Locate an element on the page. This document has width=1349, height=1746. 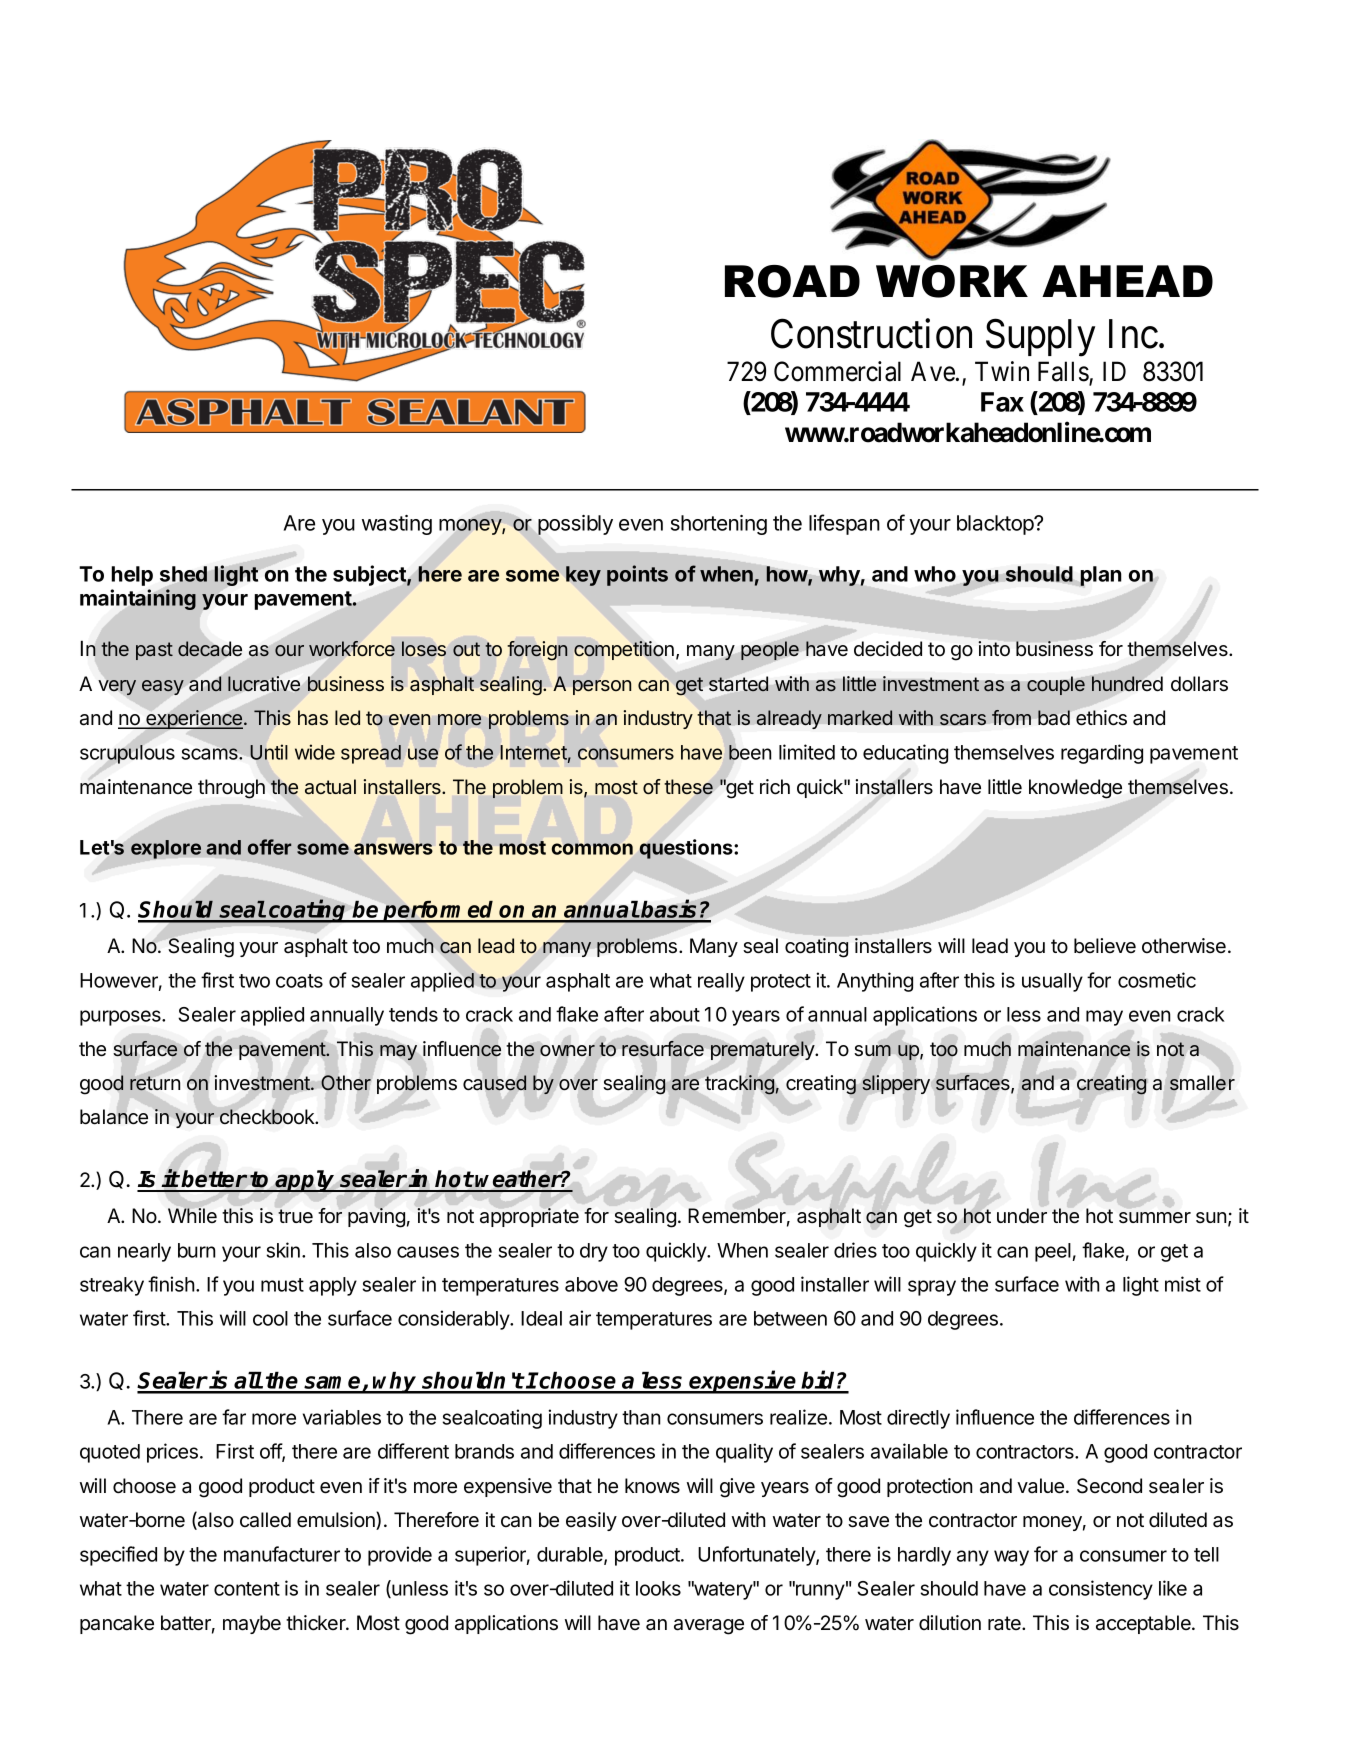
wasting is located at coordinates (397, 525).
